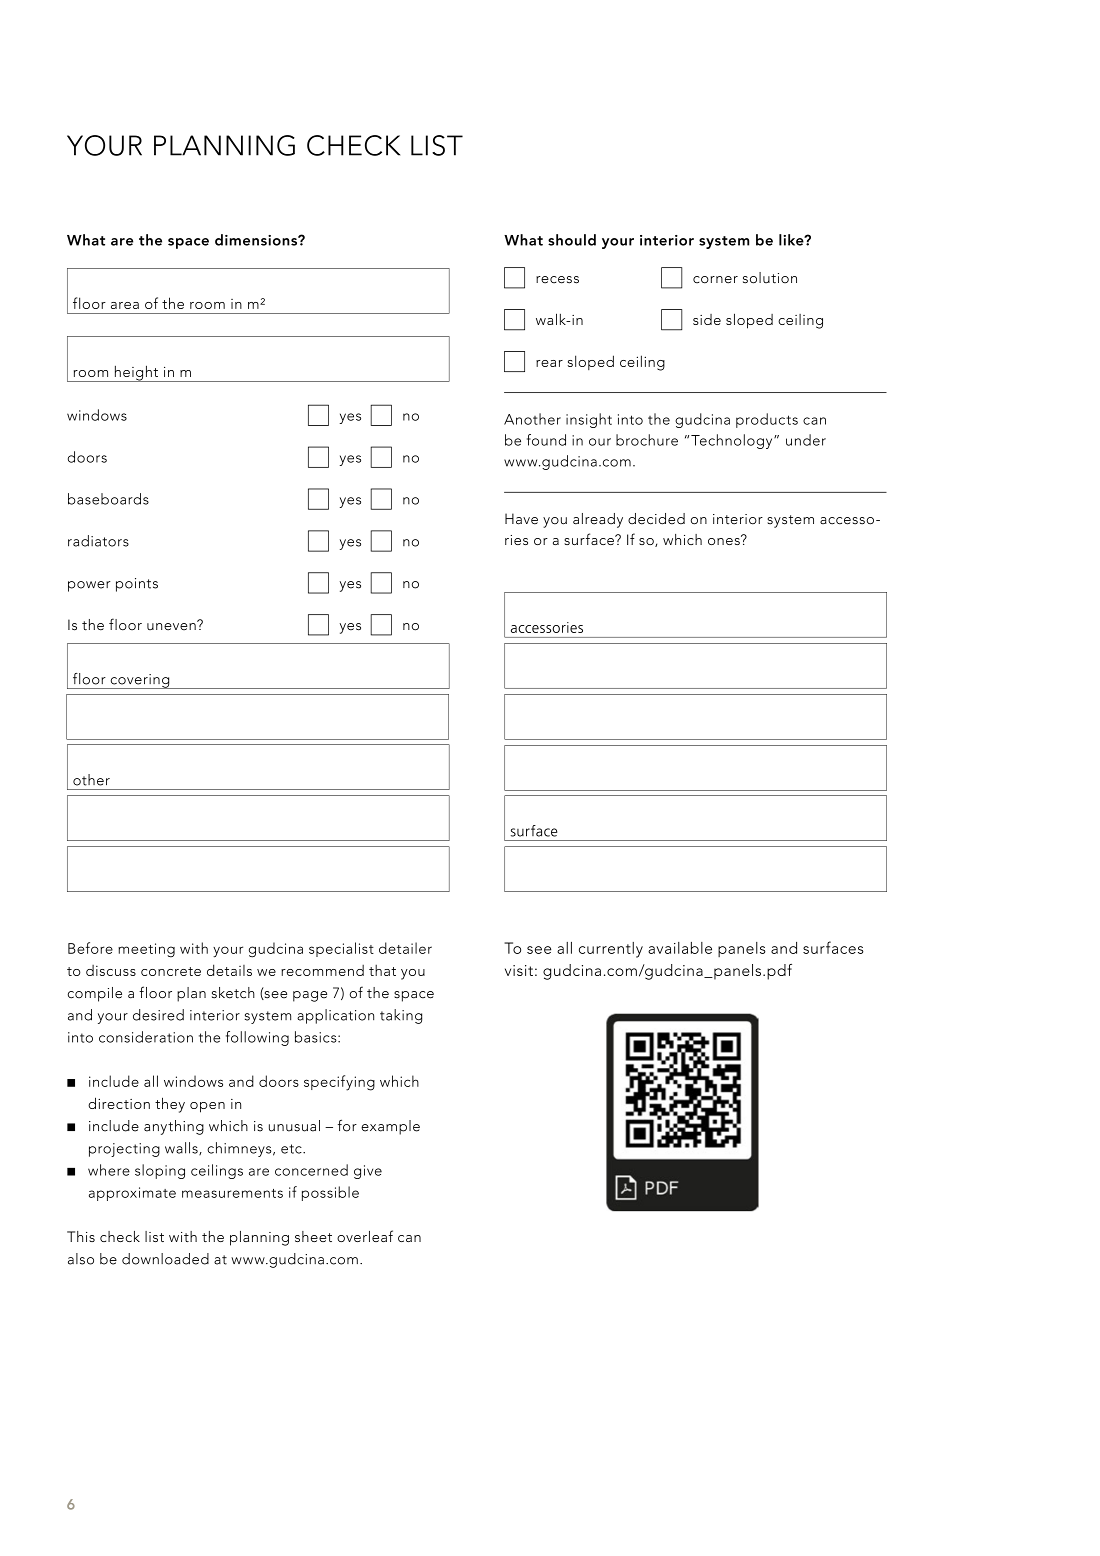 This document has width=1100, height=1556. Describe the element at coordinates (715, 280) in the document. I see `corner` at that location.
